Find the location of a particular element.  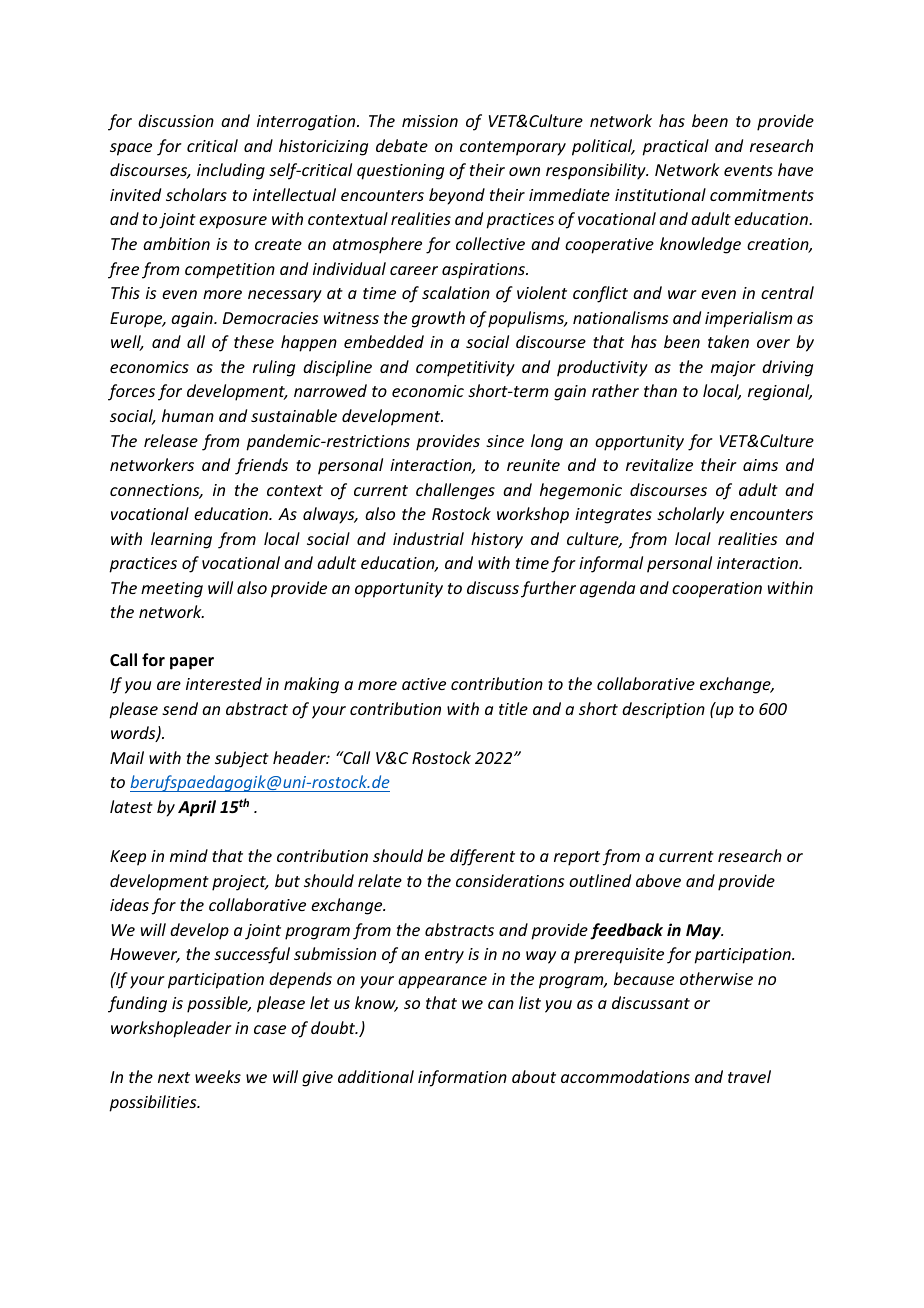

contemporary is located at coordinates (513, 148).
